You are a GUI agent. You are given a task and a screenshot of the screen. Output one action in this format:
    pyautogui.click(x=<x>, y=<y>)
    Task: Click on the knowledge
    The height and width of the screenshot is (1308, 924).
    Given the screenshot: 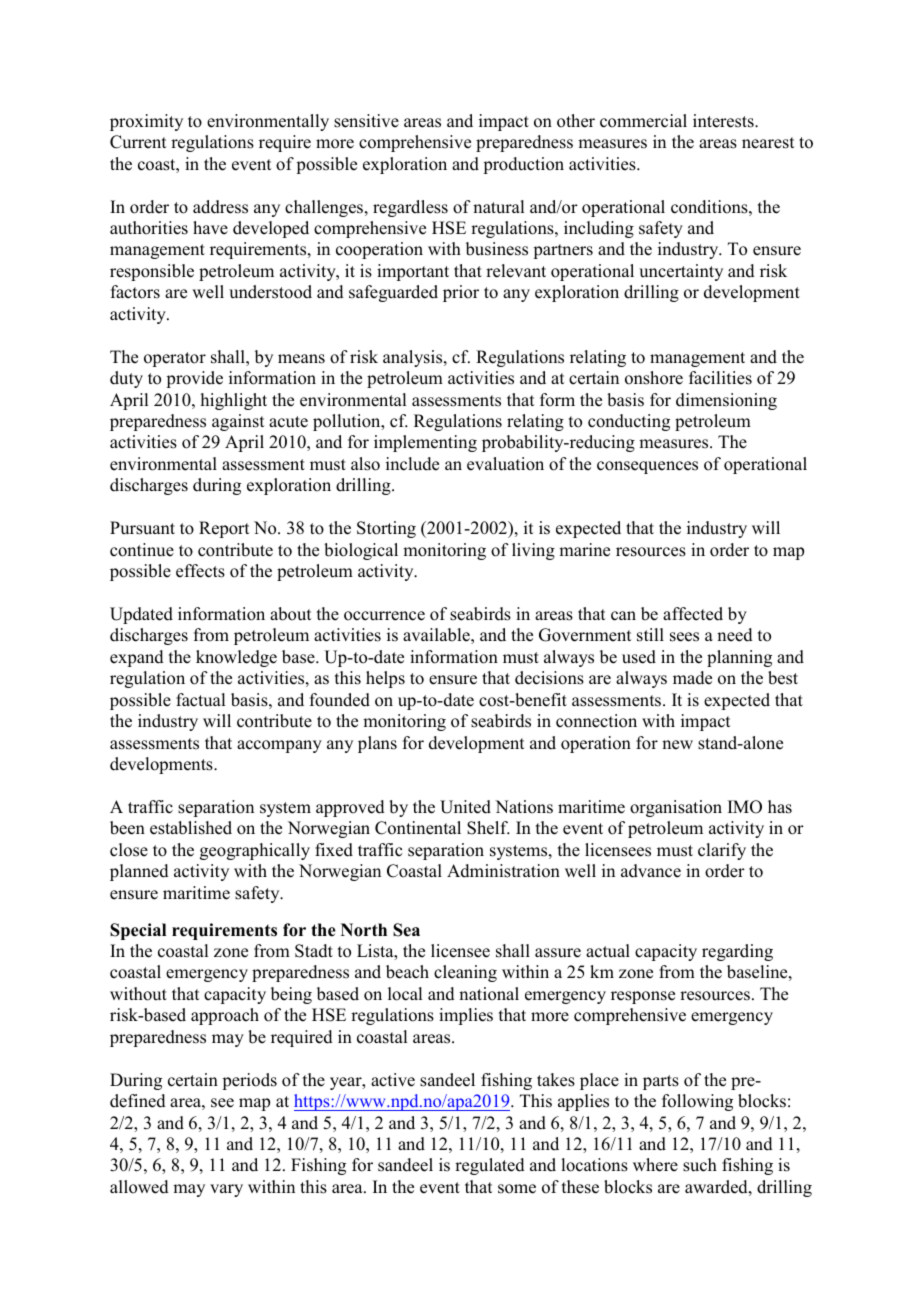 What is the action you would take?
    pyautogui.click(x=236, y=658)
